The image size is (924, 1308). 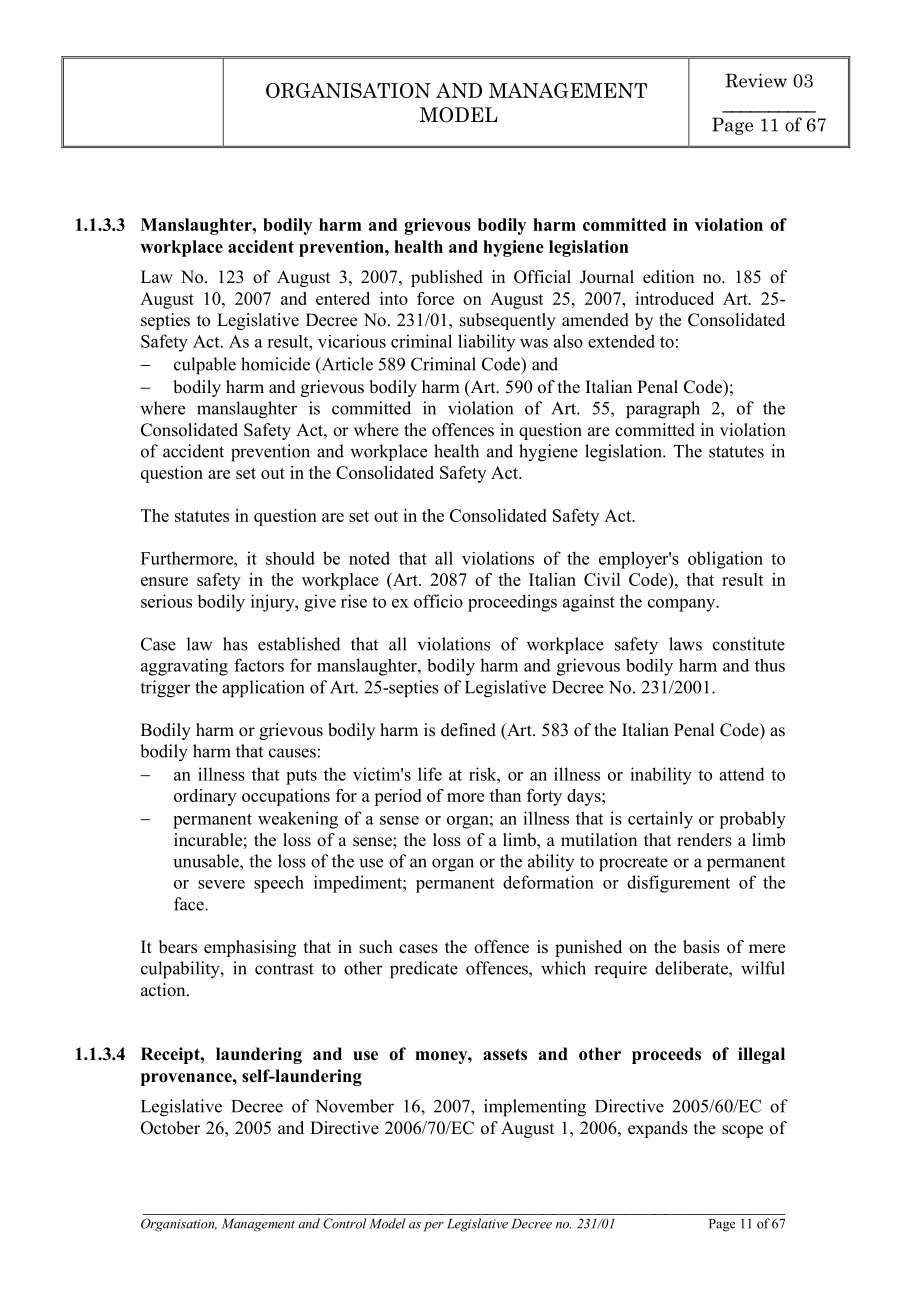 I want to click on October, so click(x=170, y=1128).
